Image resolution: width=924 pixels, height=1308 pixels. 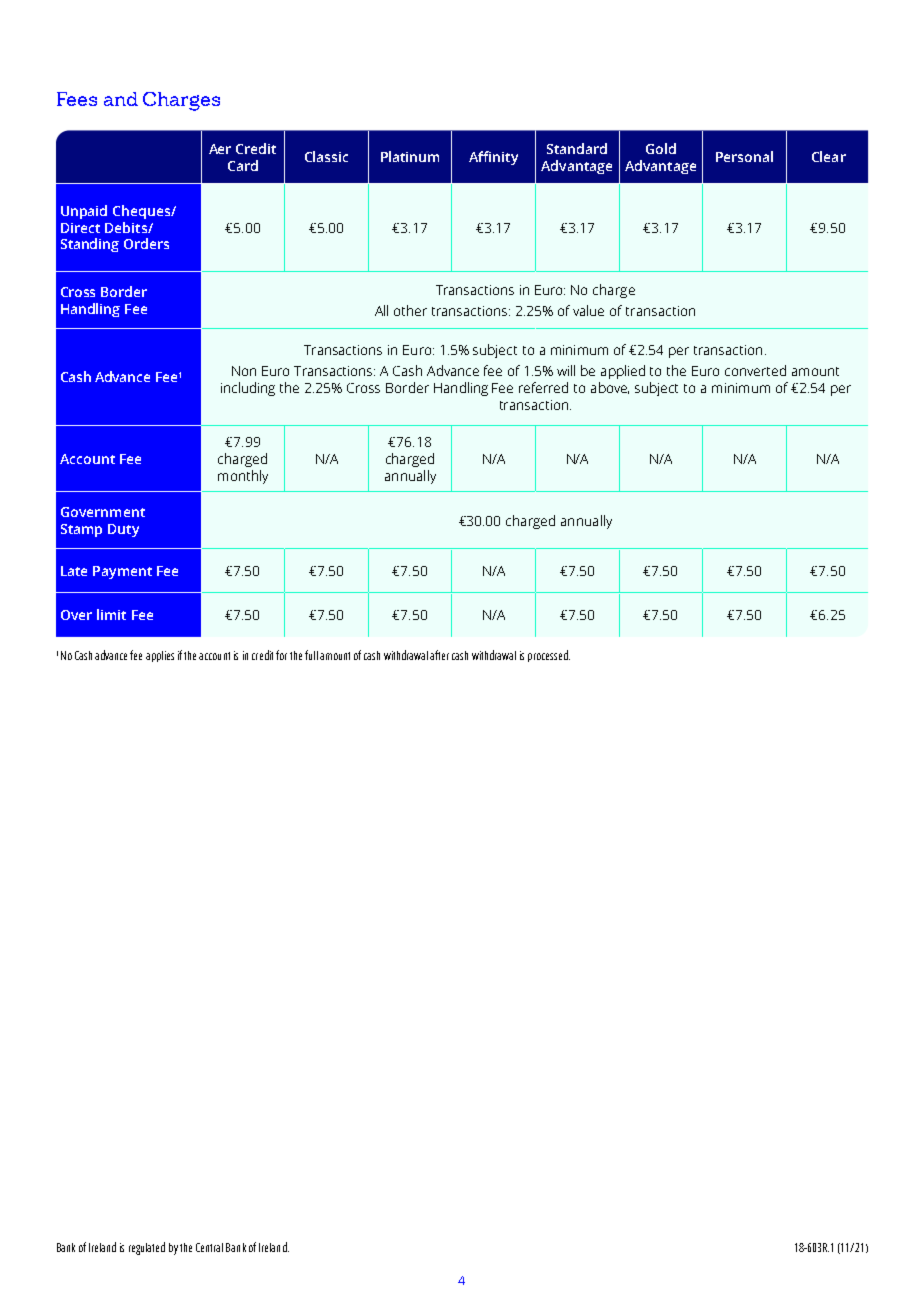 What do you see at coordinates (549, 656) in the document?
I see `processed` at bounding box center [549, 656].
